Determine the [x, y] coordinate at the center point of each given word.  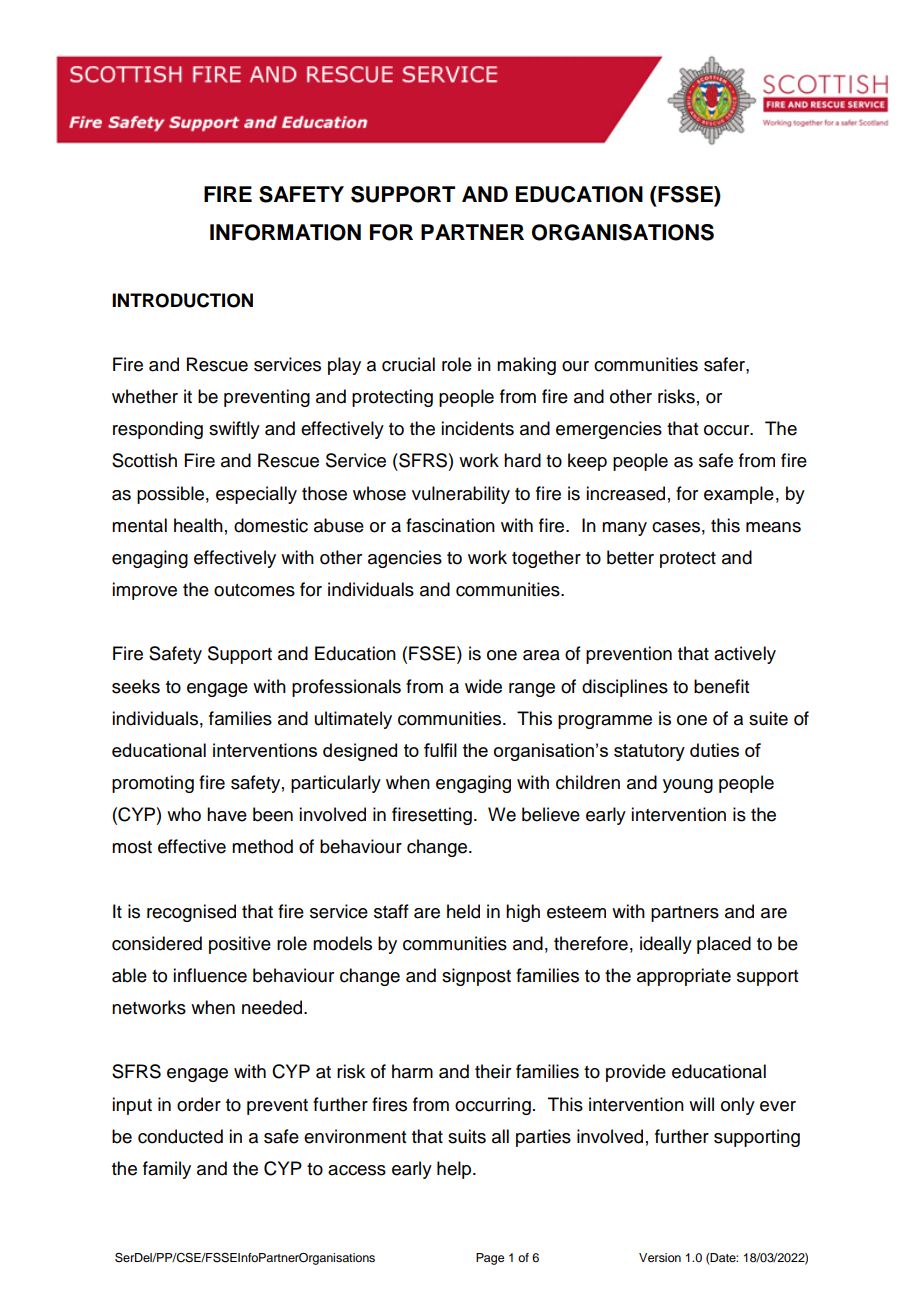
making [526, 366]
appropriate [684, 977]
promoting [153, 784]
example [739, 495]
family [167, 1170]
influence [210, 975]
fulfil [440, 750]
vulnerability [461, 495]
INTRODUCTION [182, 300]
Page [490, 1259]
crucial [408, 364]
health [198, 525]
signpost [476, 977]
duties [714, 750]
